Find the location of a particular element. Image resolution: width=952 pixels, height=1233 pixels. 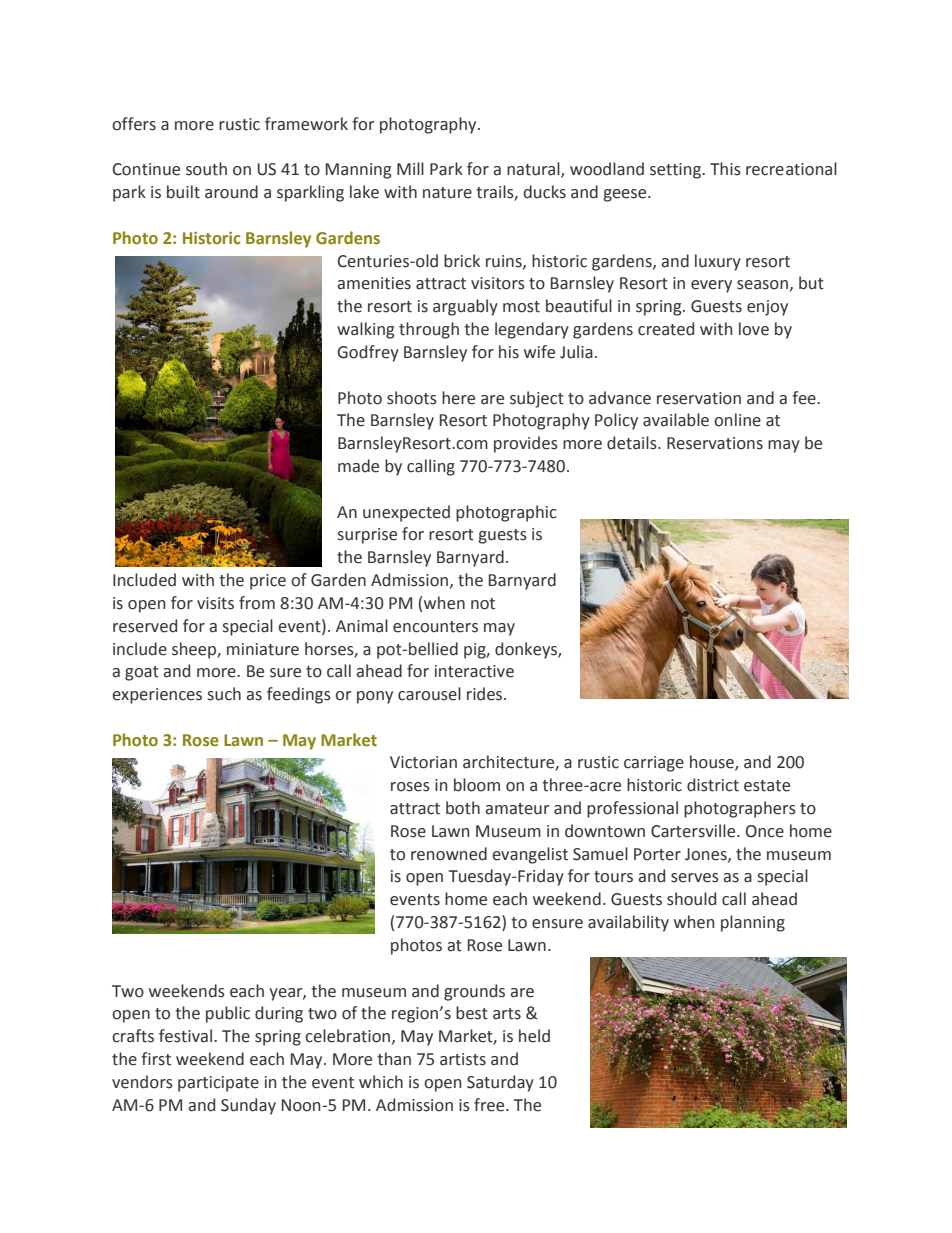

house is located at coordinates (713, 763).
